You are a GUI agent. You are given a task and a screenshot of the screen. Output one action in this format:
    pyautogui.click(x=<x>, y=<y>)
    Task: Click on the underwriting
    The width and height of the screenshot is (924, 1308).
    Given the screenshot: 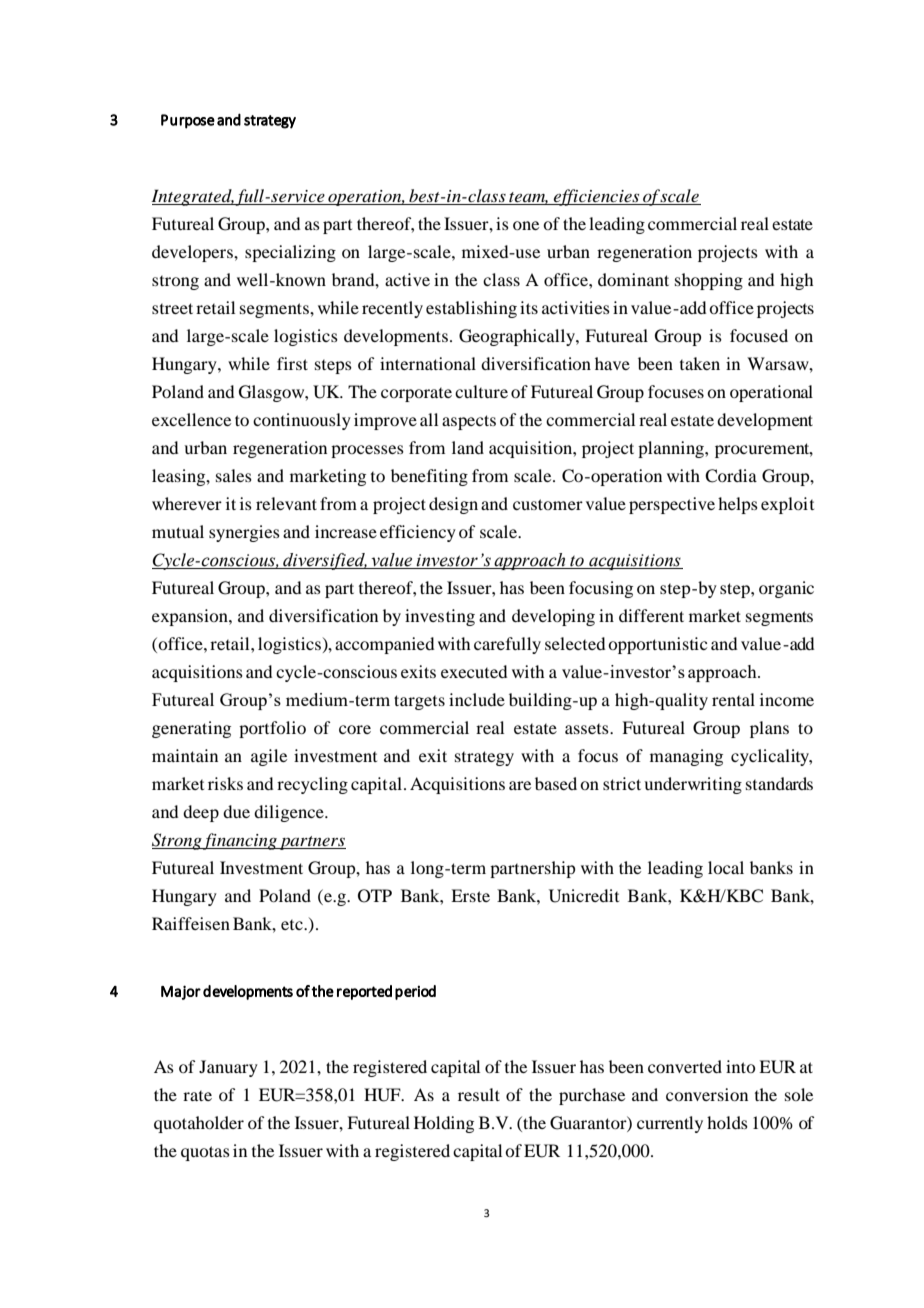 What is the action you would take?
    pyautogui.click(x=693, y=785)
